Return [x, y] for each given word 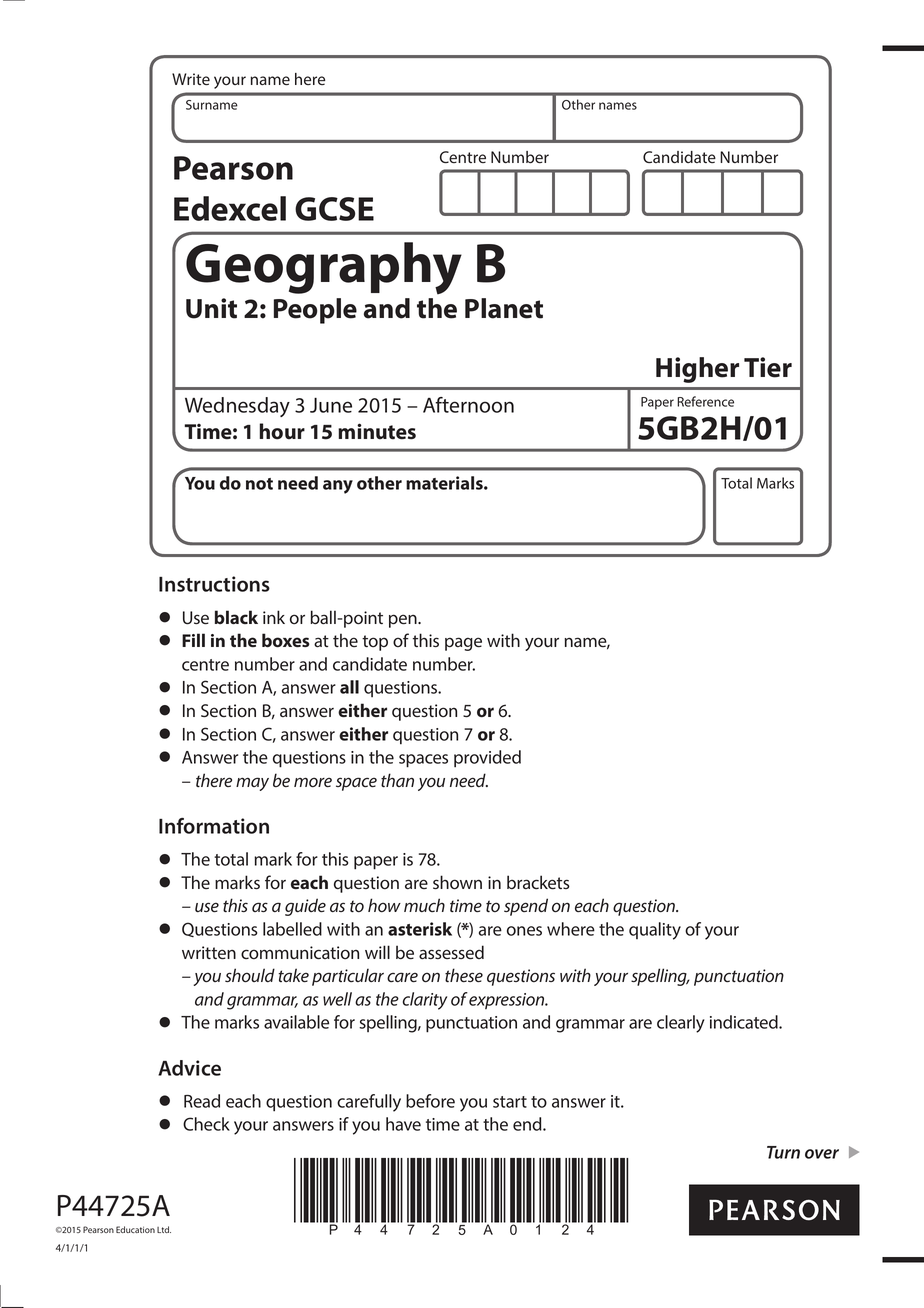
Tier [768, 367]
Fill [193, 640]
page [463, 644]
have [403, 1124]
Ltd [164, 1229]
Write [191, 79]
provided [487, 759]
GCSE [334, 209]
